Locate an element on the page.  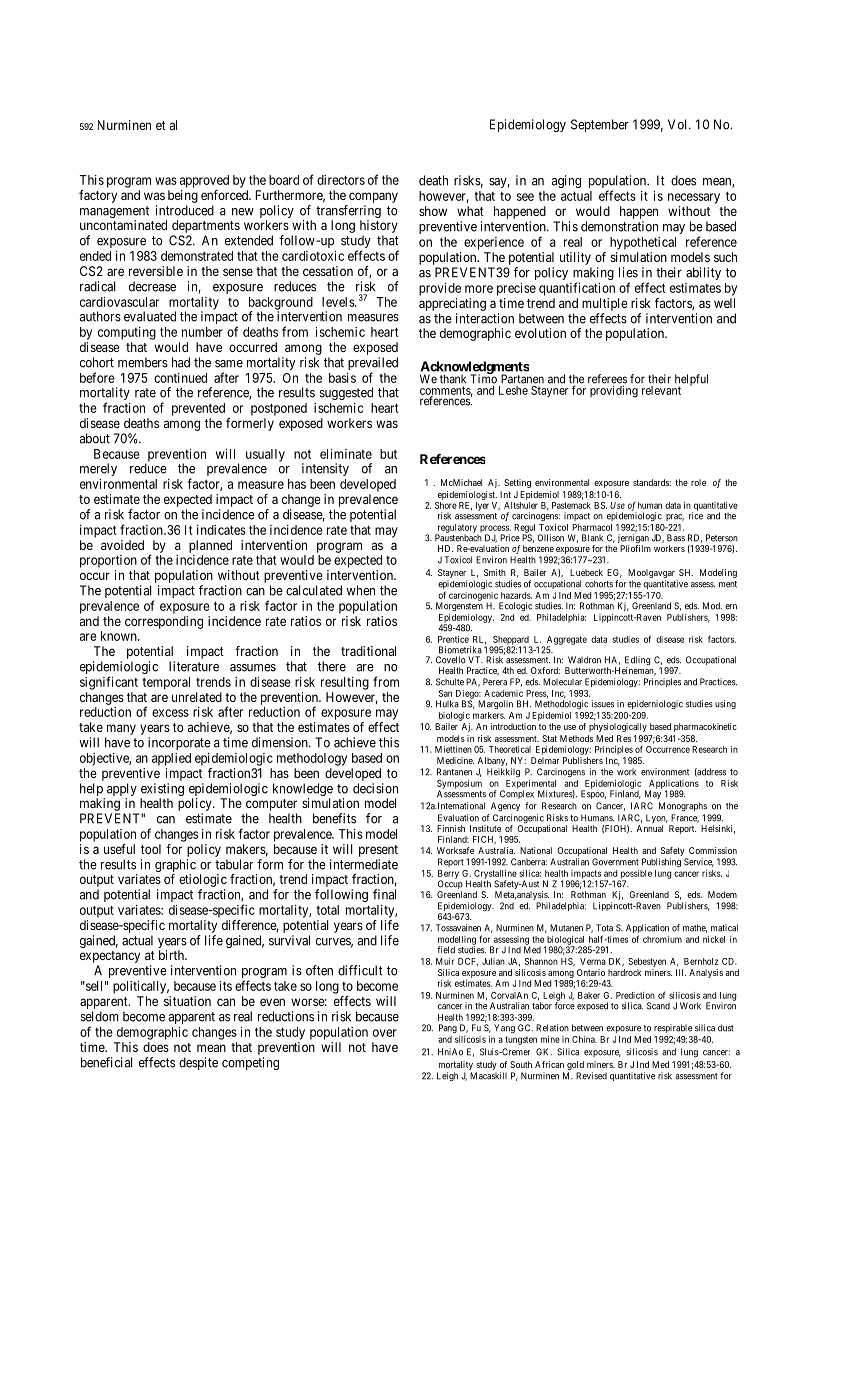
tool is located at coordinates (151, 849).
